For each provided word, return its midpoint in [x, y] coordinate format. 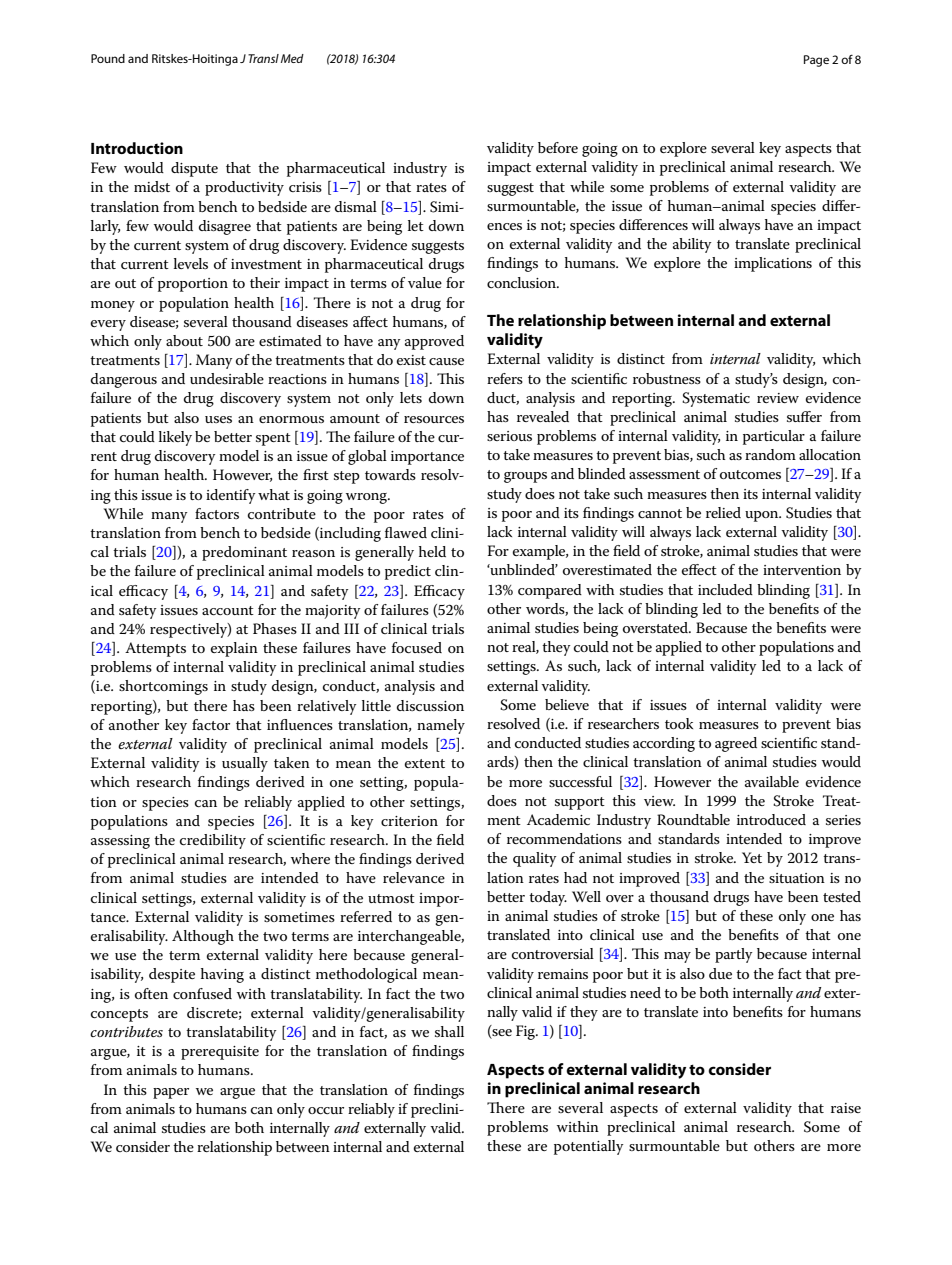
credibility [213, 841]
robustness [667, 378]
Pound [108, 58]
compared [550, 591]
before [558, 147]
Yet [752, 857]
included [725, 589]
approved [434, 342]
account [228, 610]
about [184, 340]
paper [171, 1093]
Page [816, 61]
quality [535, 859]
